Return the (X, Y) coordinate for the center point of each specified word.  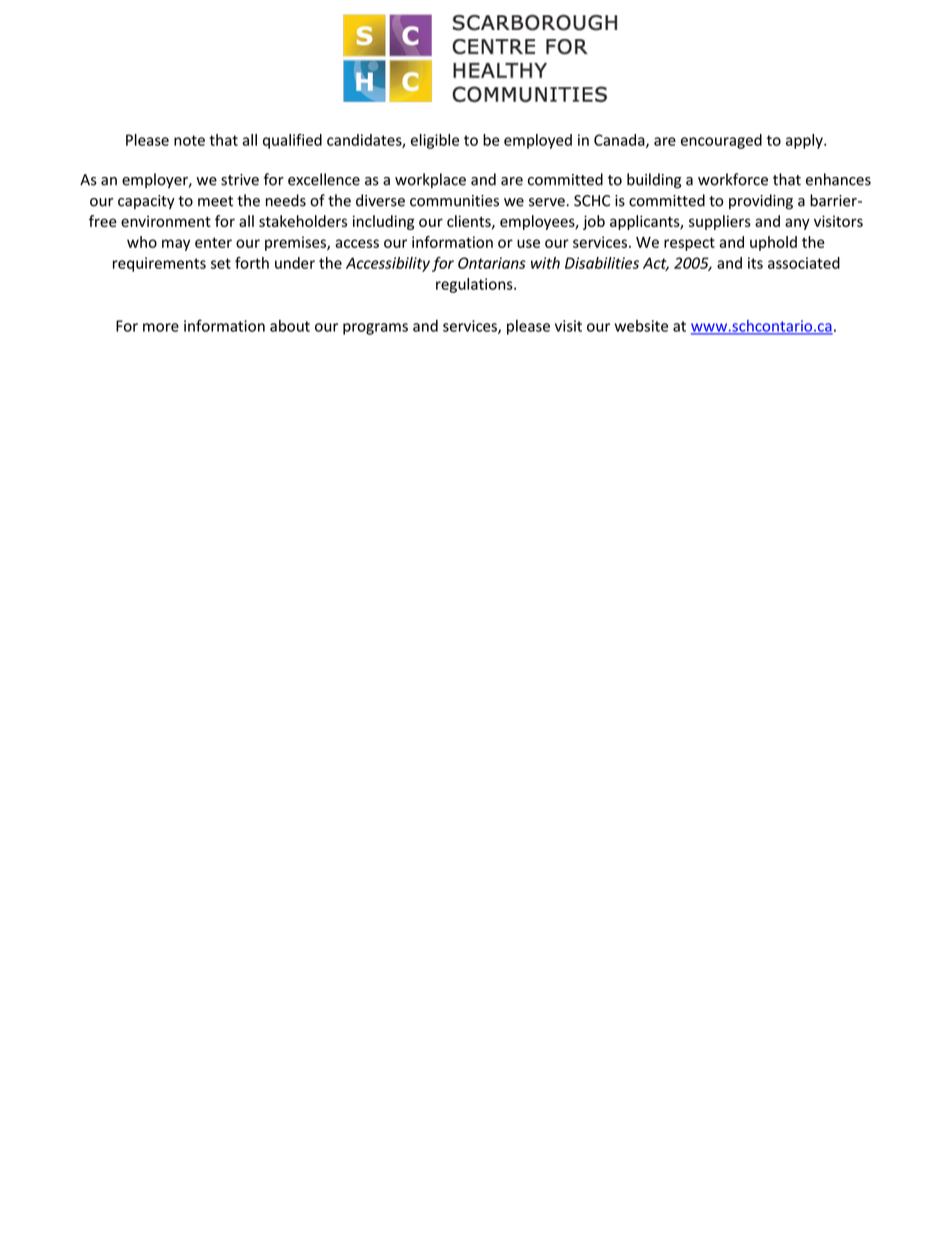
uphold (773, 243)
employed (538, 141)
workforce (733, 179)
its (755, 263)
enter (213, 242)
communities (454, 201)
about (290, 326)
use (528, 243)
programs (375, 329)
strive (240, 180)
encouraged (721, 141)
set (221, 263)
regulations (475, 285)
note (189, 140)
